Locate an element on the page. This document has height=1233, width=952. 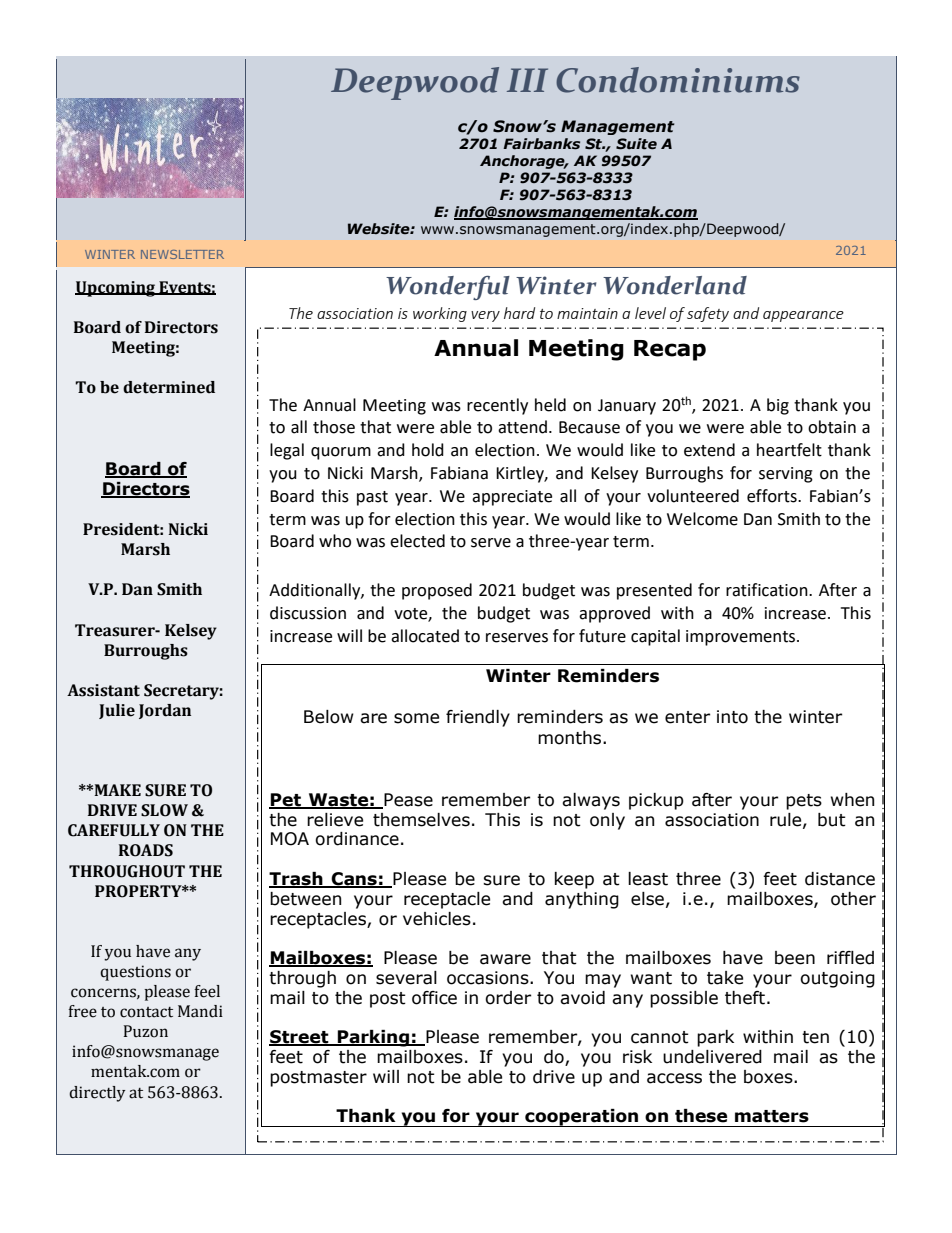
Condominiums is located at coordinates (678, 80).
